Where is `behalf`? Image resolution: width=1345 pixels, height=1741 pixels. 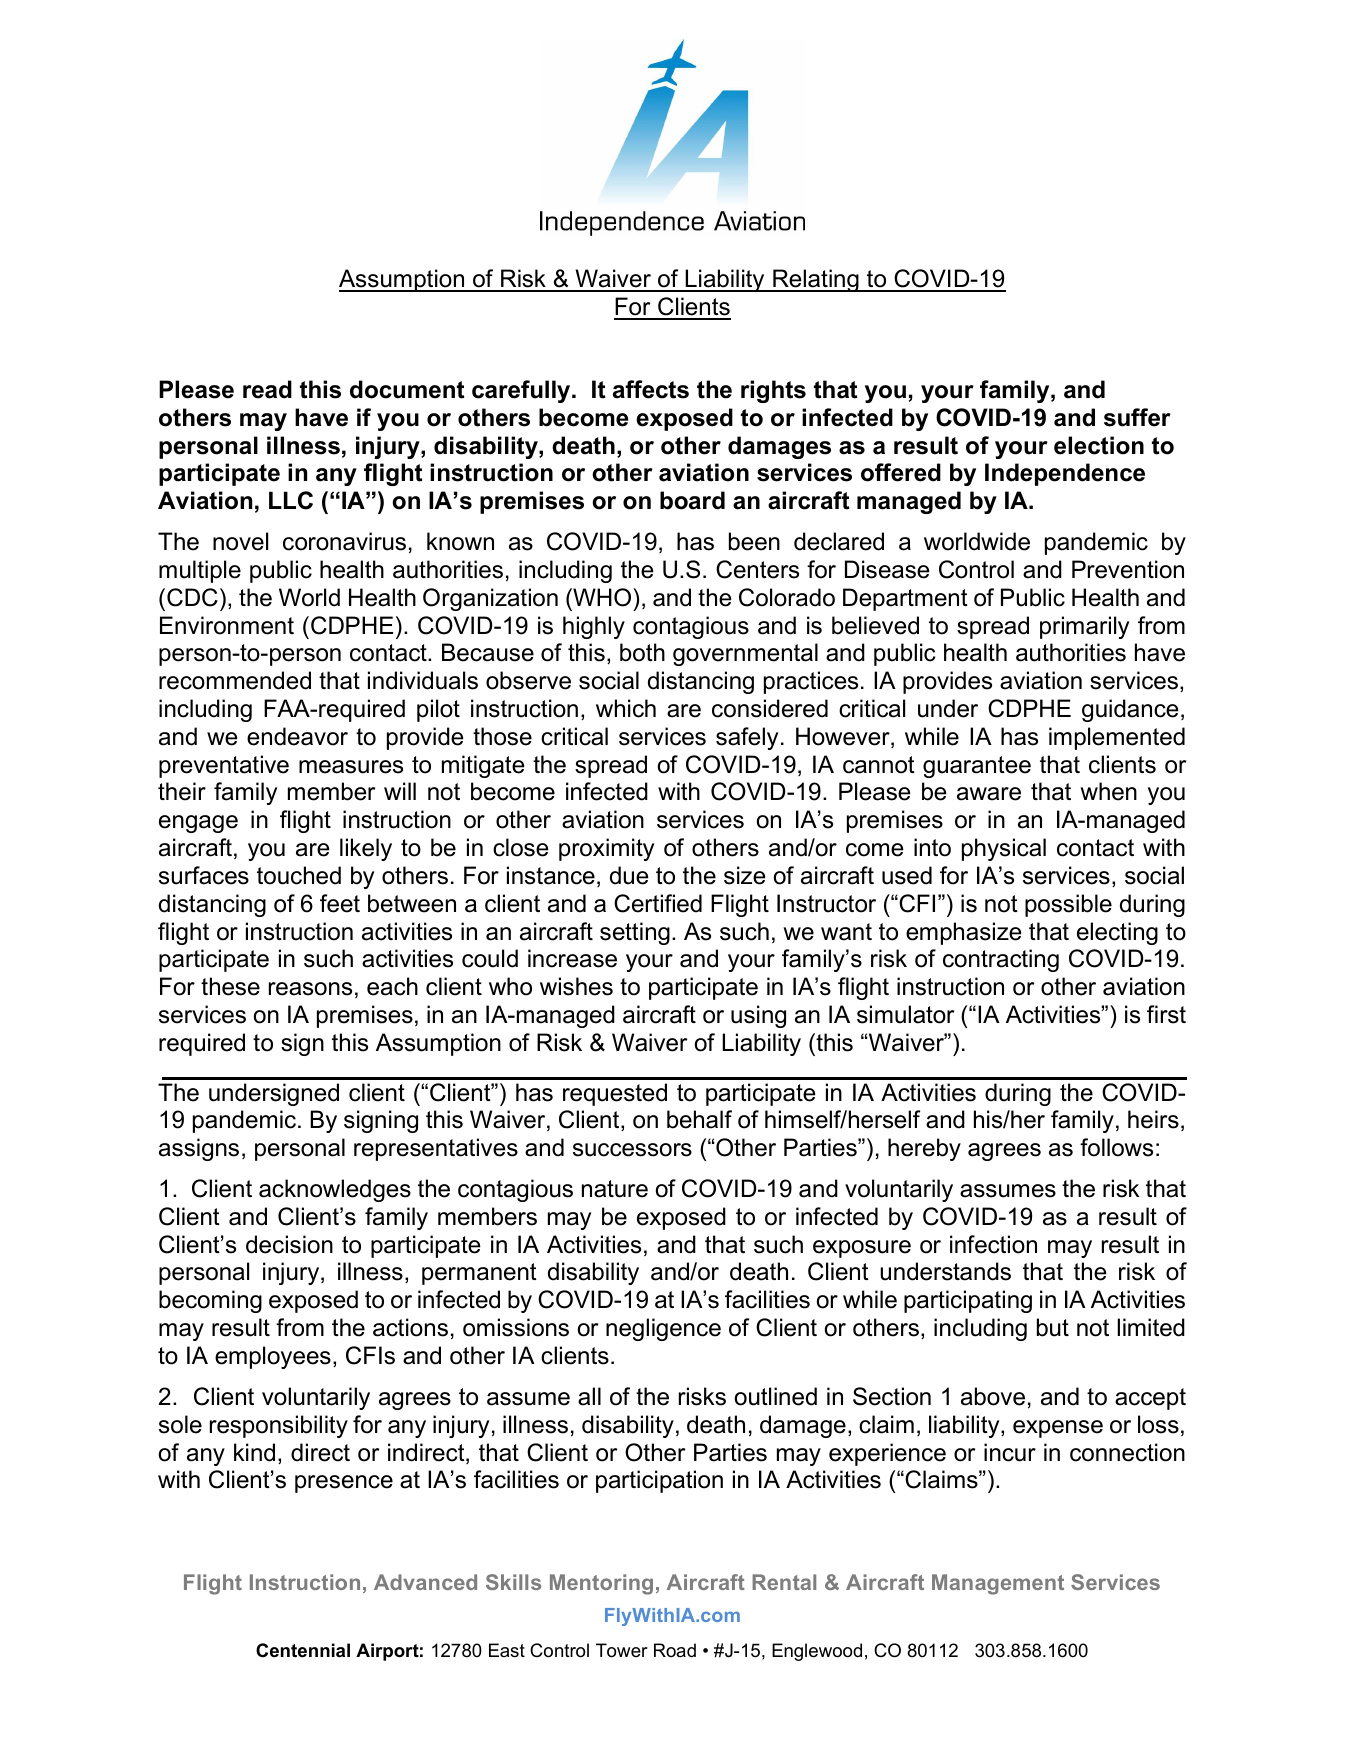
behalf is located at coordinates (699, 1119).
